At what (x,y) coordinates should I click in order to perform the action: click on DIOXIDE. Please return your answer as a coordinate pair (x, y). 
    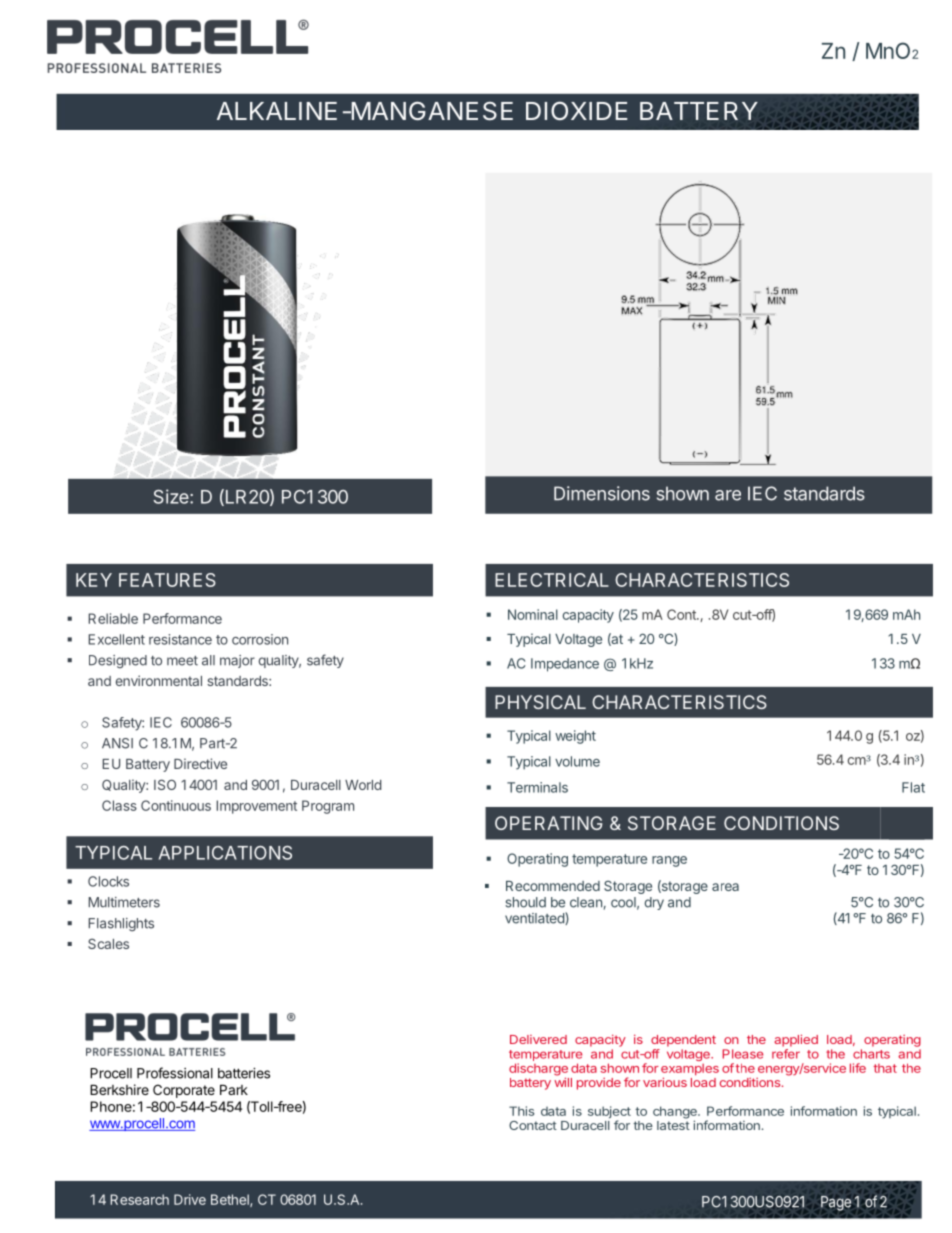
    Looking at the image, I should click on (576, 110).
